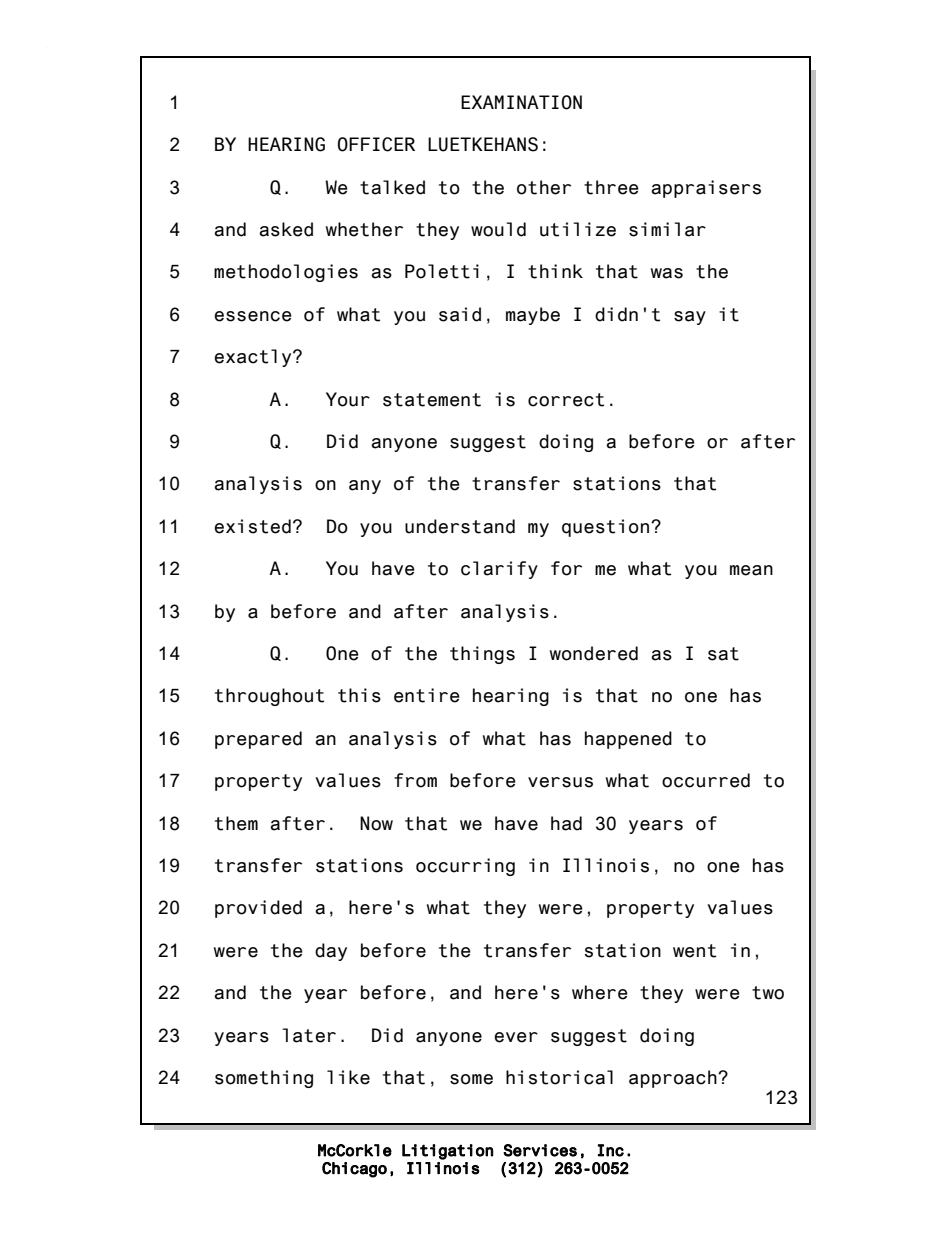 This page has height=1233, width=952. I want to click on them, so click(236, 823).
